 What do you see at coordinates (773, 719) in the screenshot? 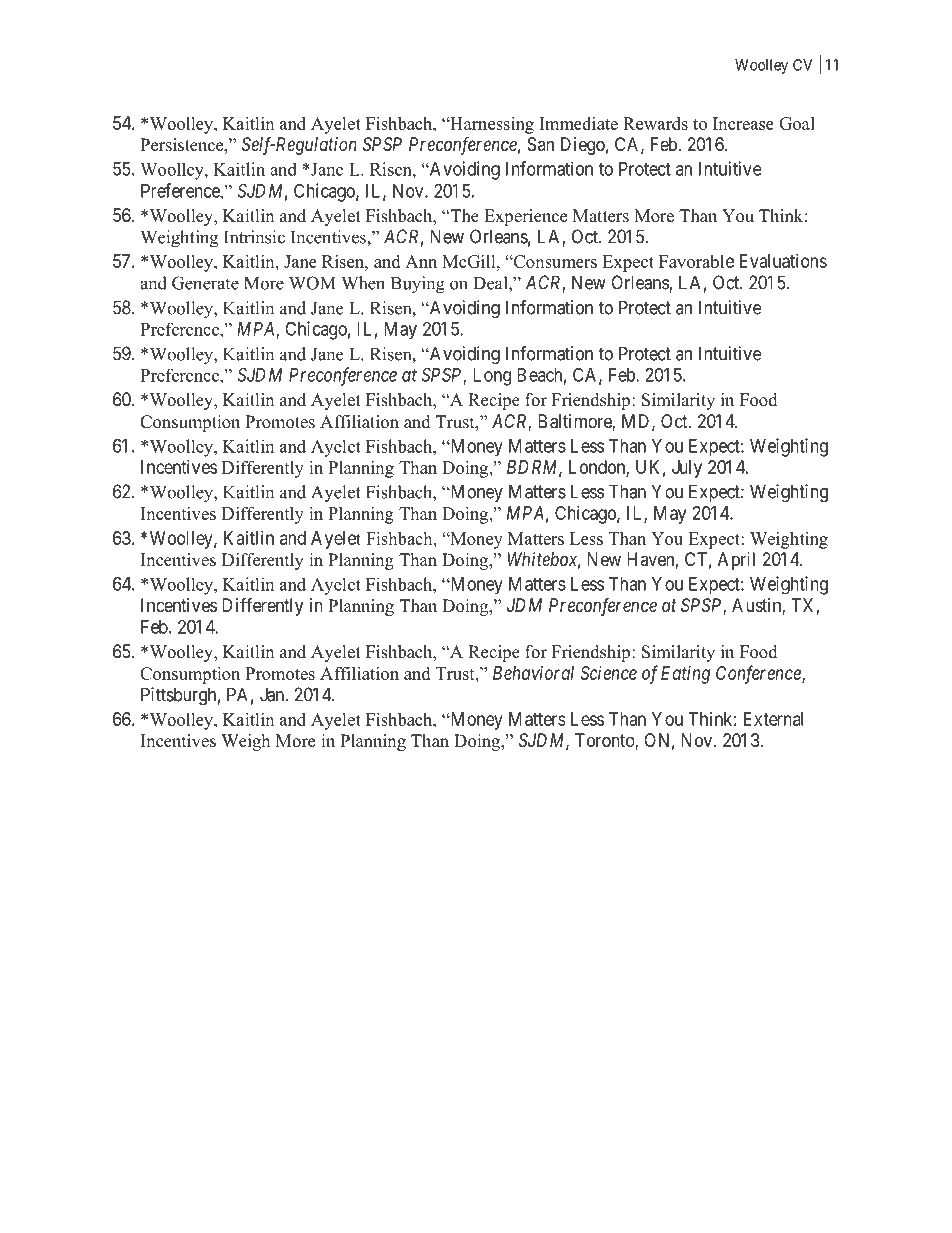
I see `External` at bounding box center [773, 719].
